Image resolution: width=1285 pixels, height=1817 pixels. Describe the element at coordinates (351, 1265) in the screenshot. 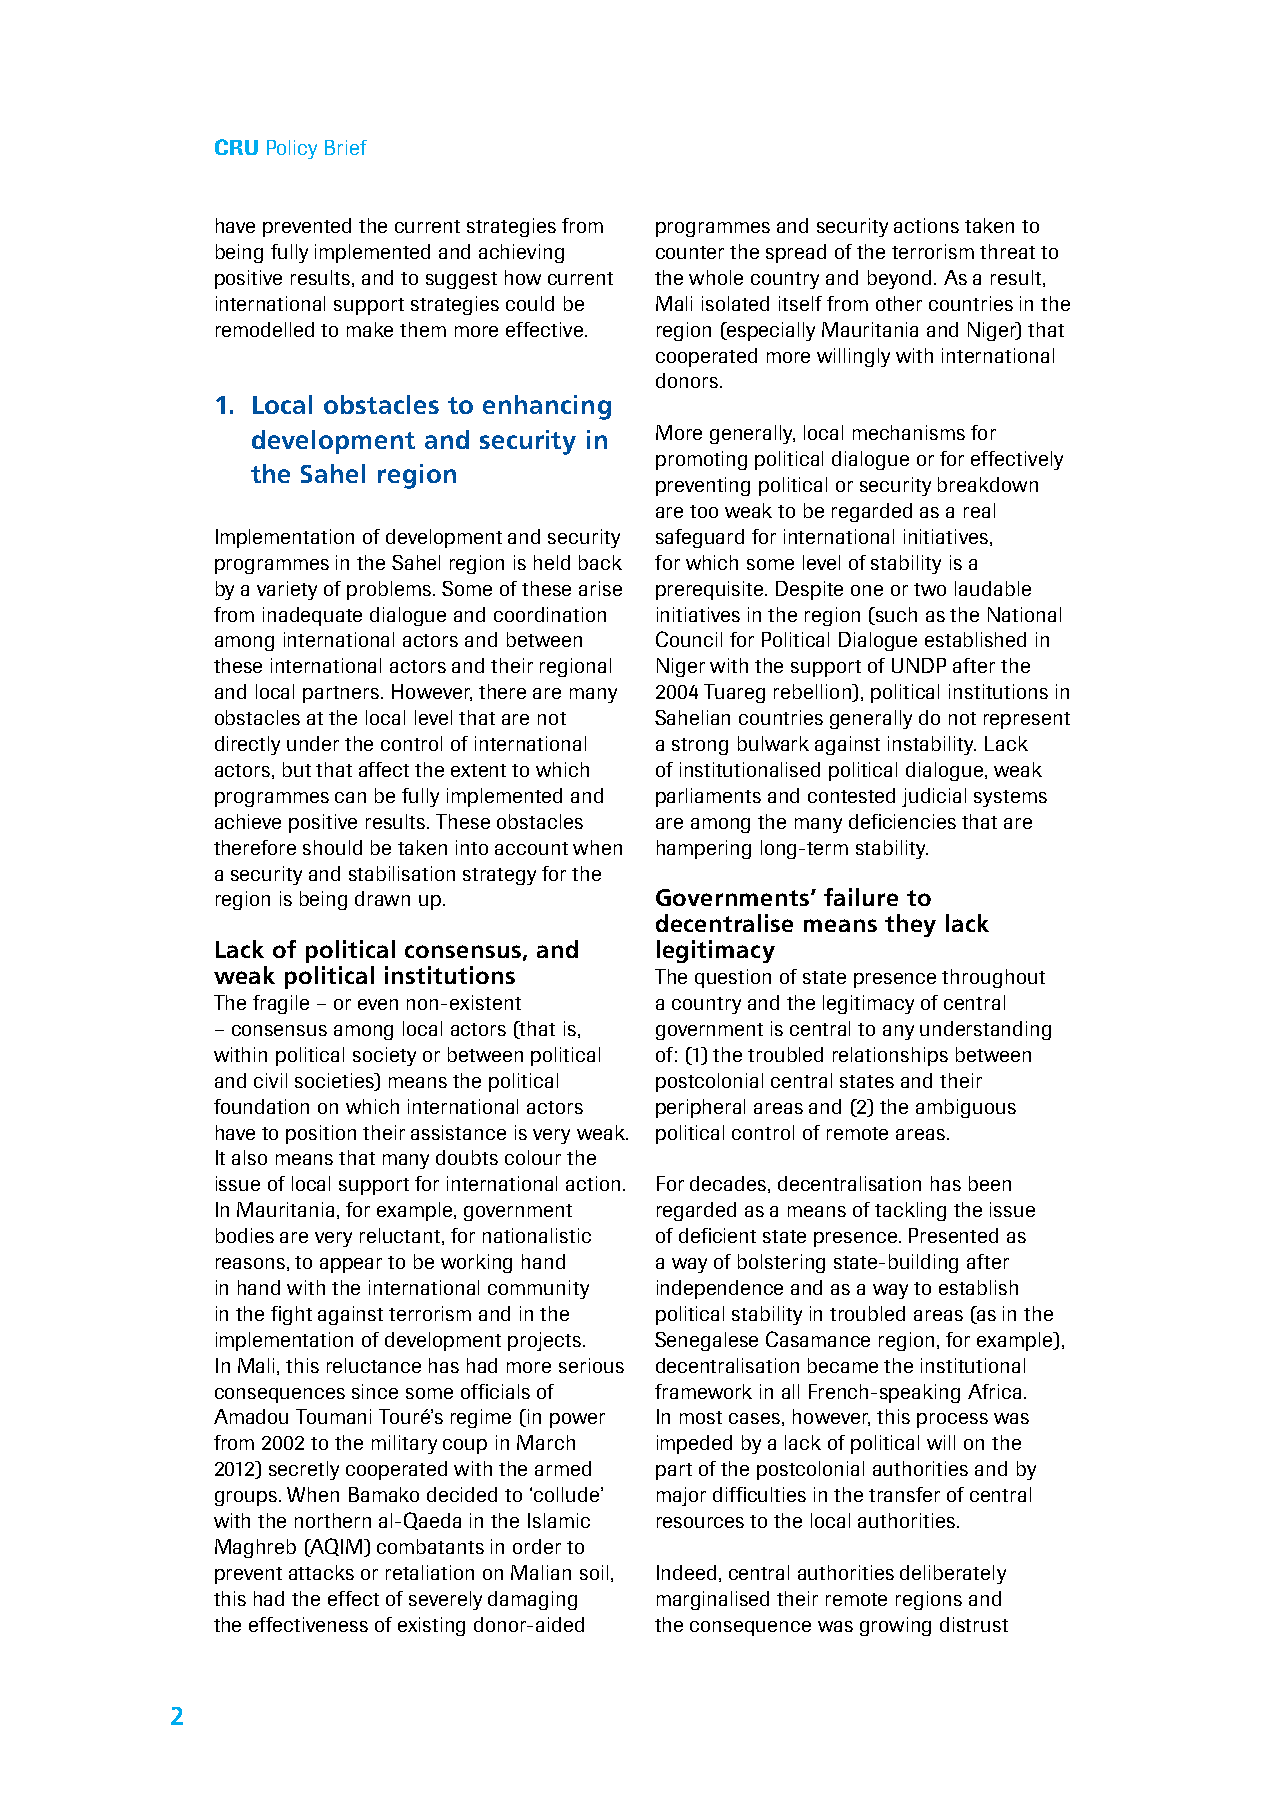

I see `appear` at that location.
